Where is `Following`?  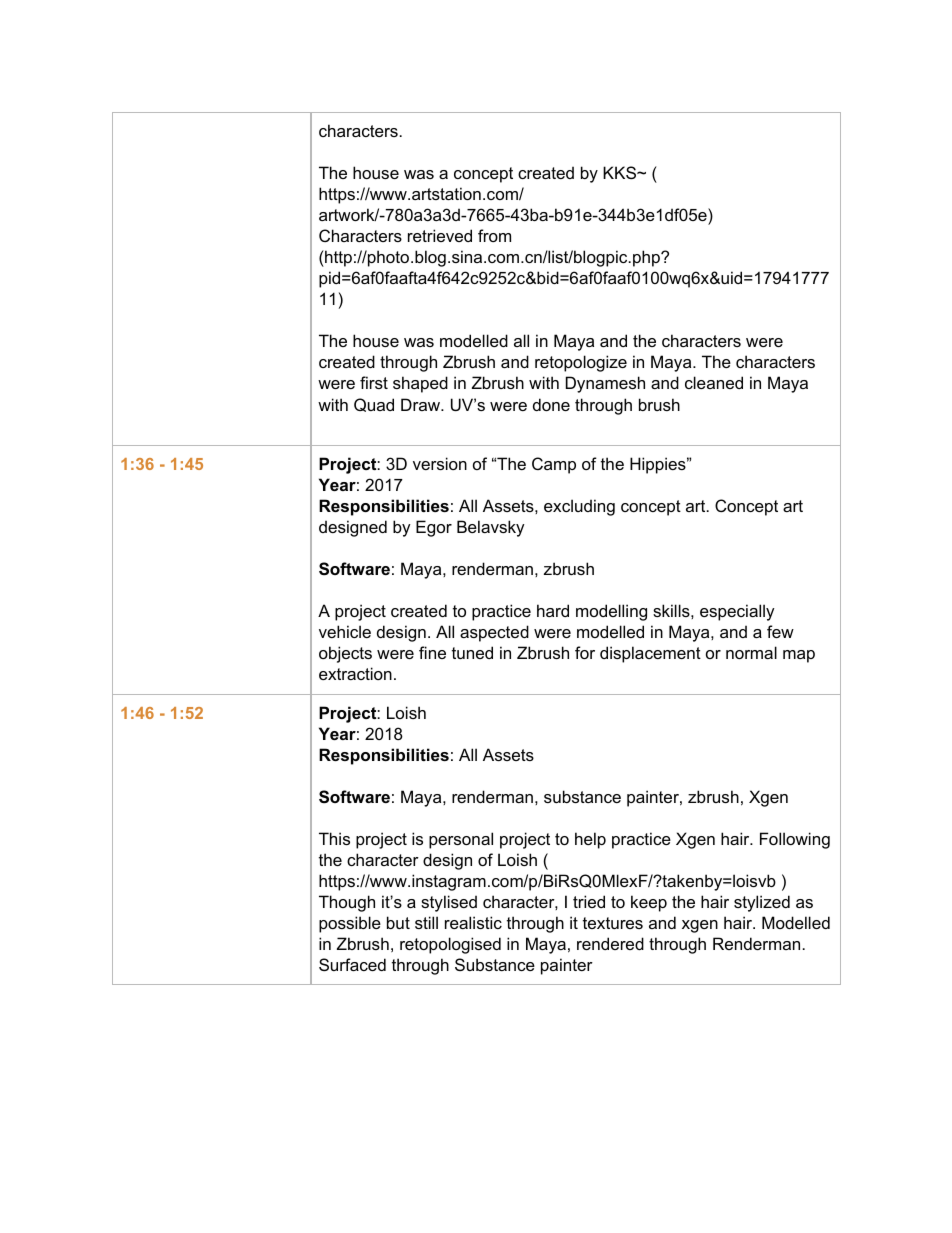
Following is located at coordinates (795, 840).
